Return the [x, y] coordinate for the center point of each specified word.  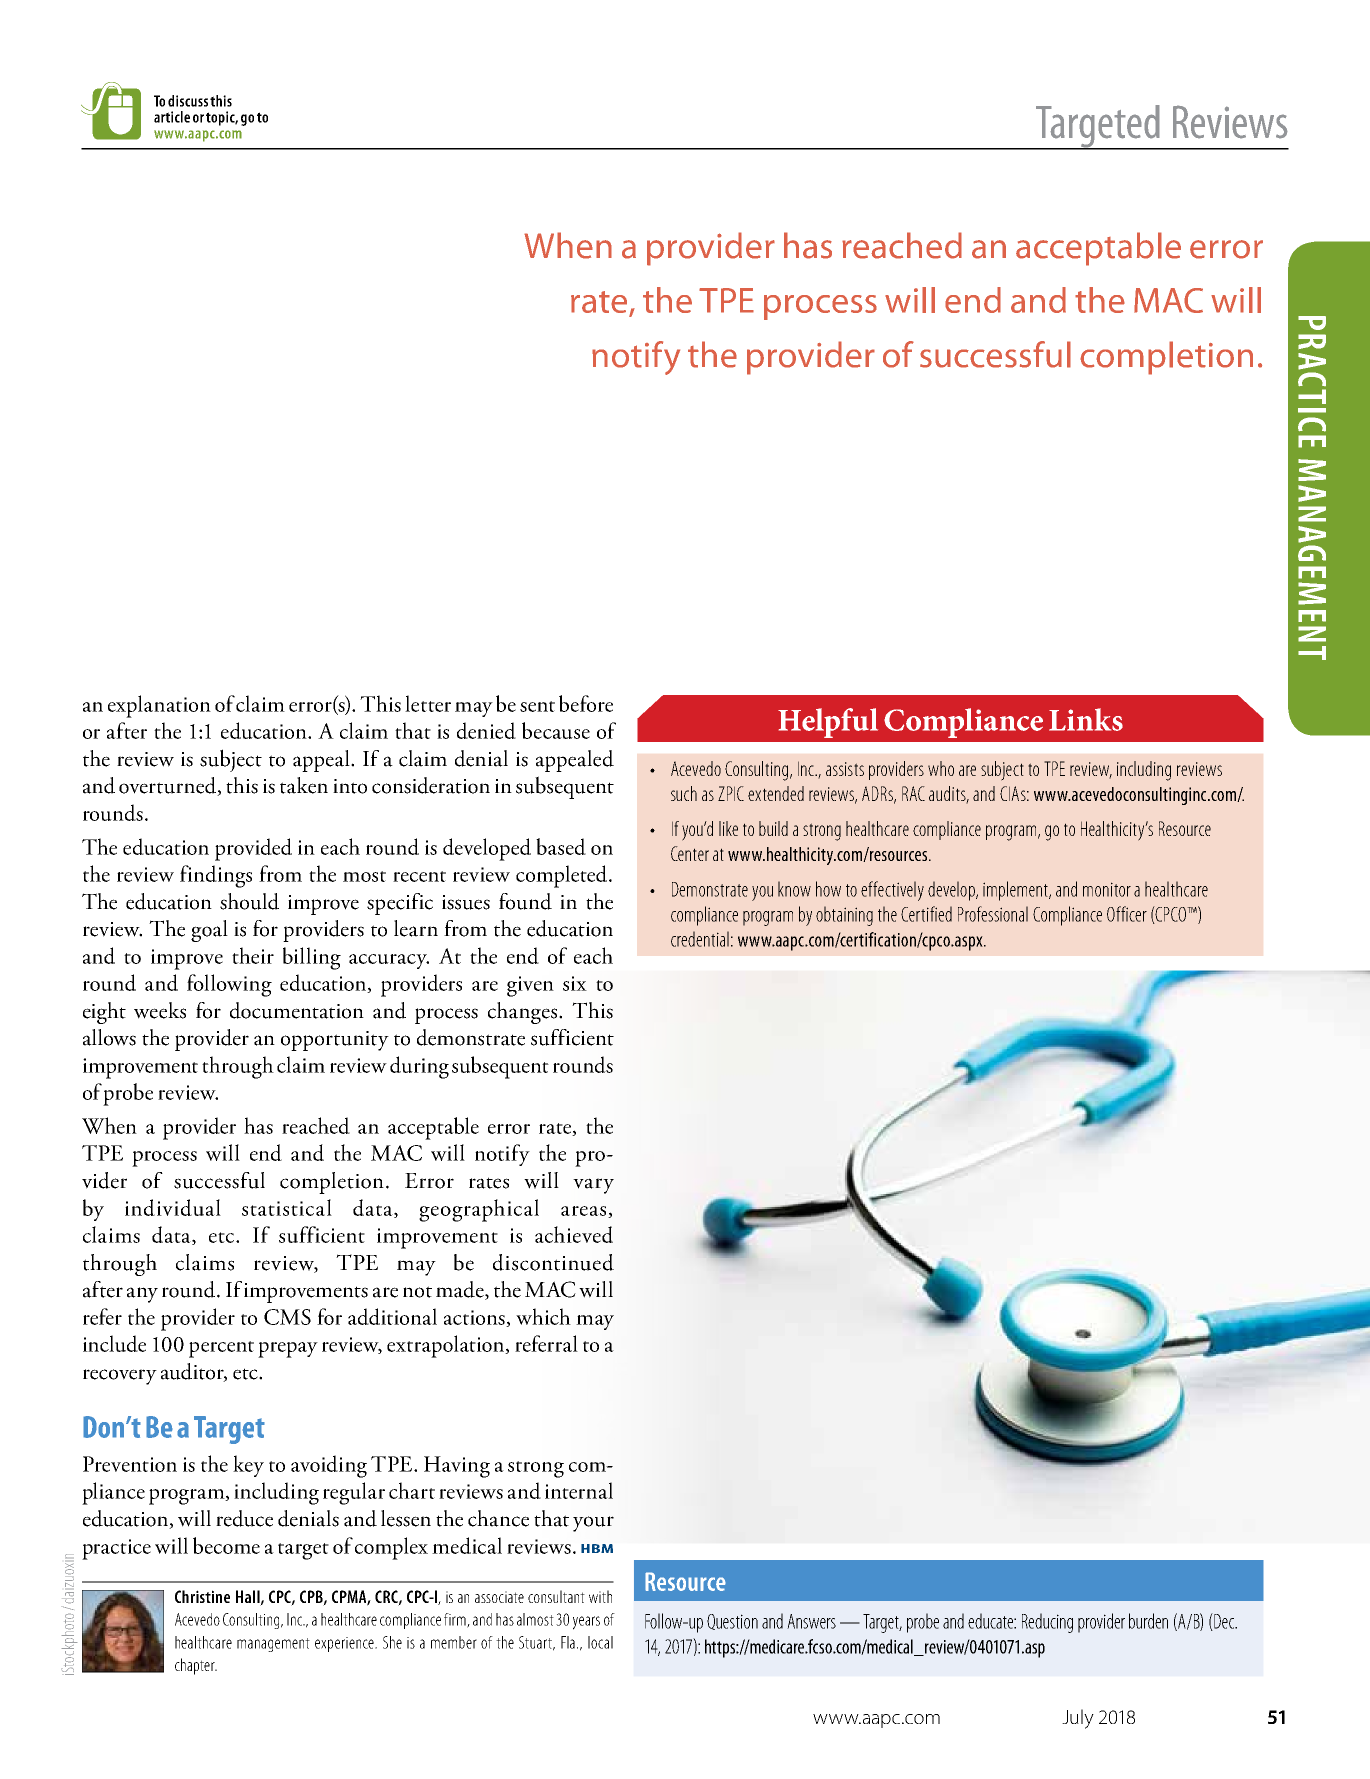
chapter [196, 1666]
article [172, 117]
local [600, 1642]
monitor [1107, 889]
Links [1086, 719]
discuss [188, 101]
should [249, 901]
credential [700, 939]
